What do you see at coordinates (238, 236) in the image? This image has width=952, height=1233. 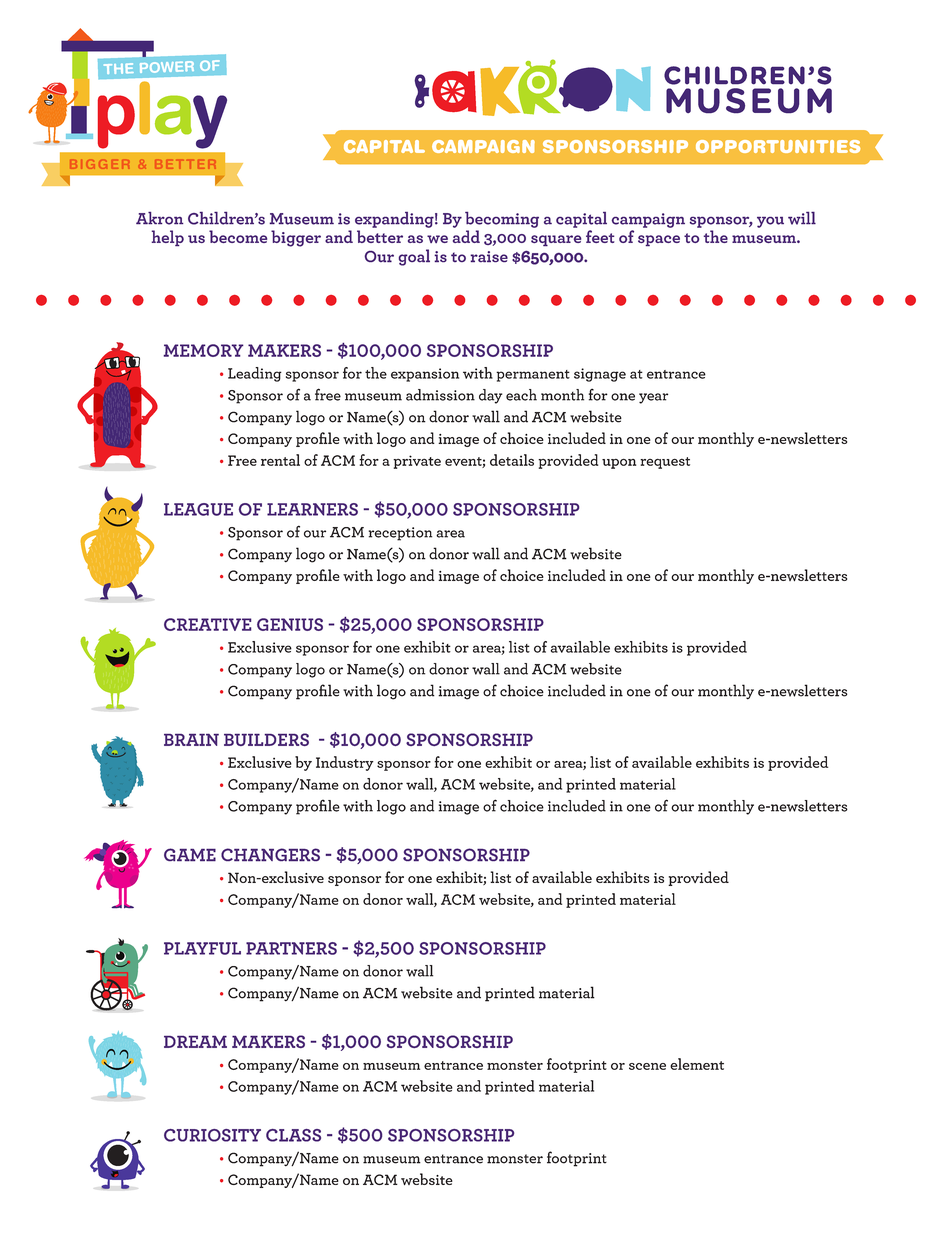 I see `become` at bounding box center [238, 236].
